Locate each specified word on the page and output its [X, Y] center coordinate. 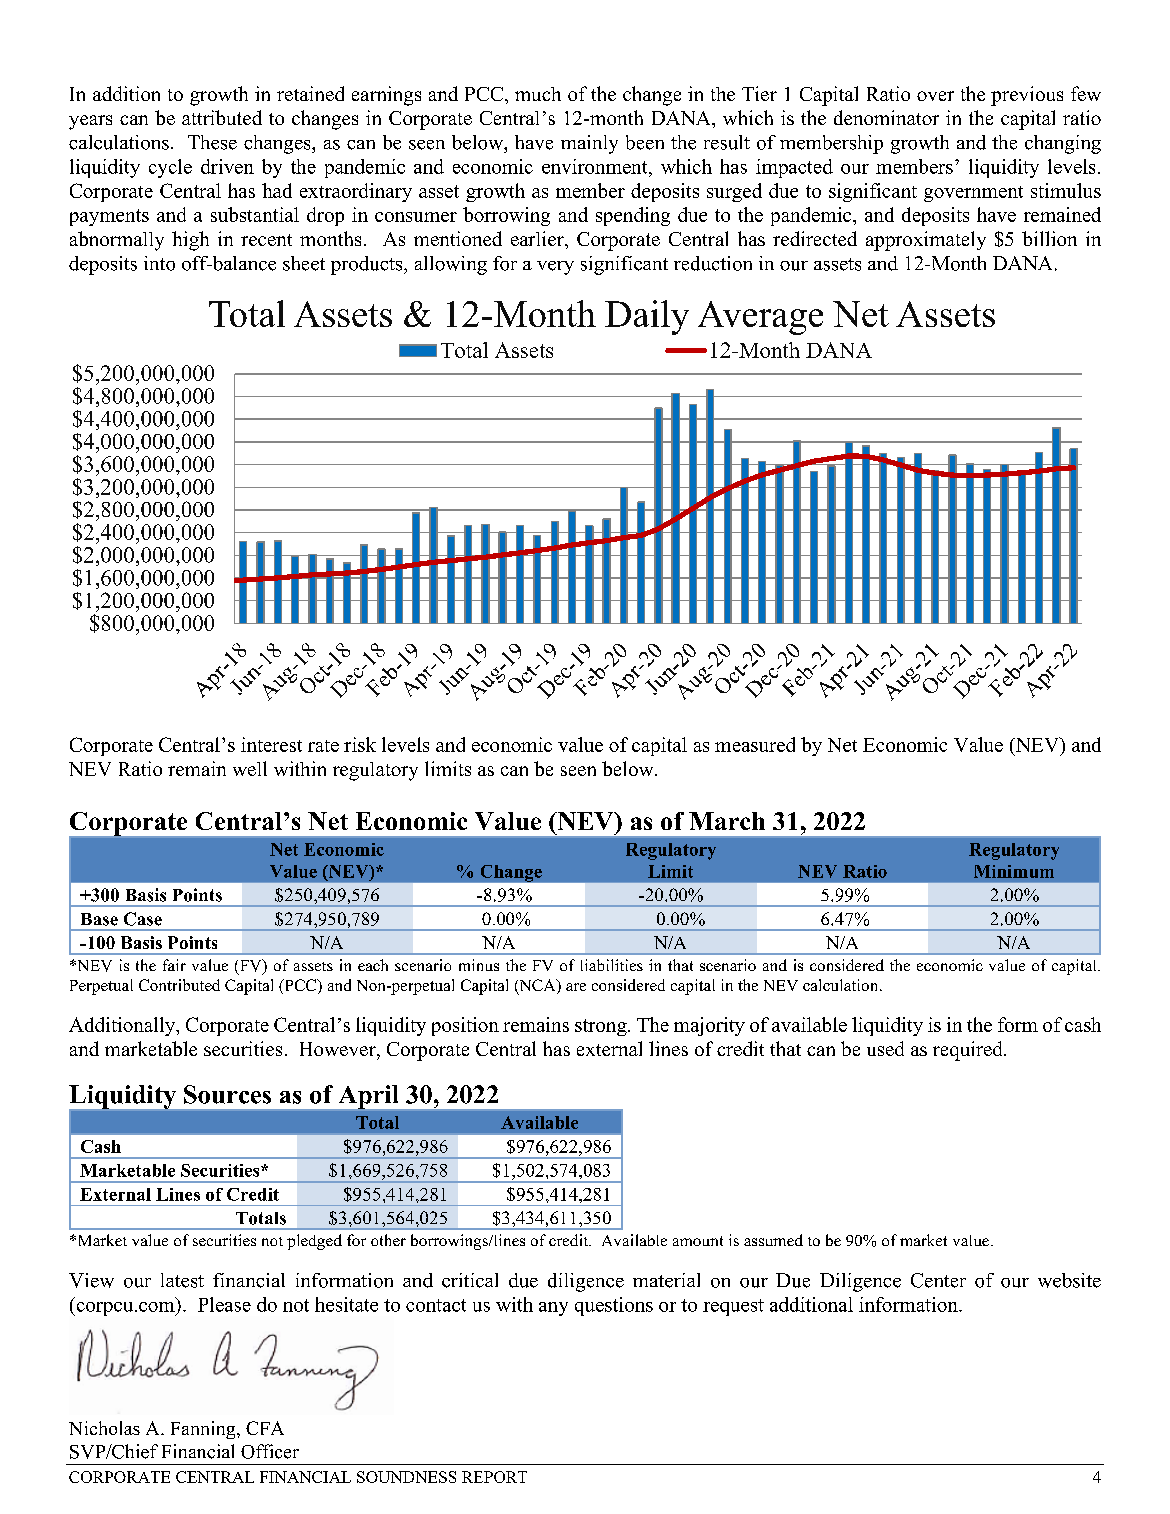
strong [602, 1027]
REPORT [494, 1477]
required [969, 1051]
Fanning [204, 1430]
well [250, 768]
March [727, 821]
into [159, 263]
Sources [227, 1094]
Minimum [1014, 871]
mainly [589, 144]
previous [1027, 96]
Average [760, 318]
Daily [647, 317]
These [212, 142]
